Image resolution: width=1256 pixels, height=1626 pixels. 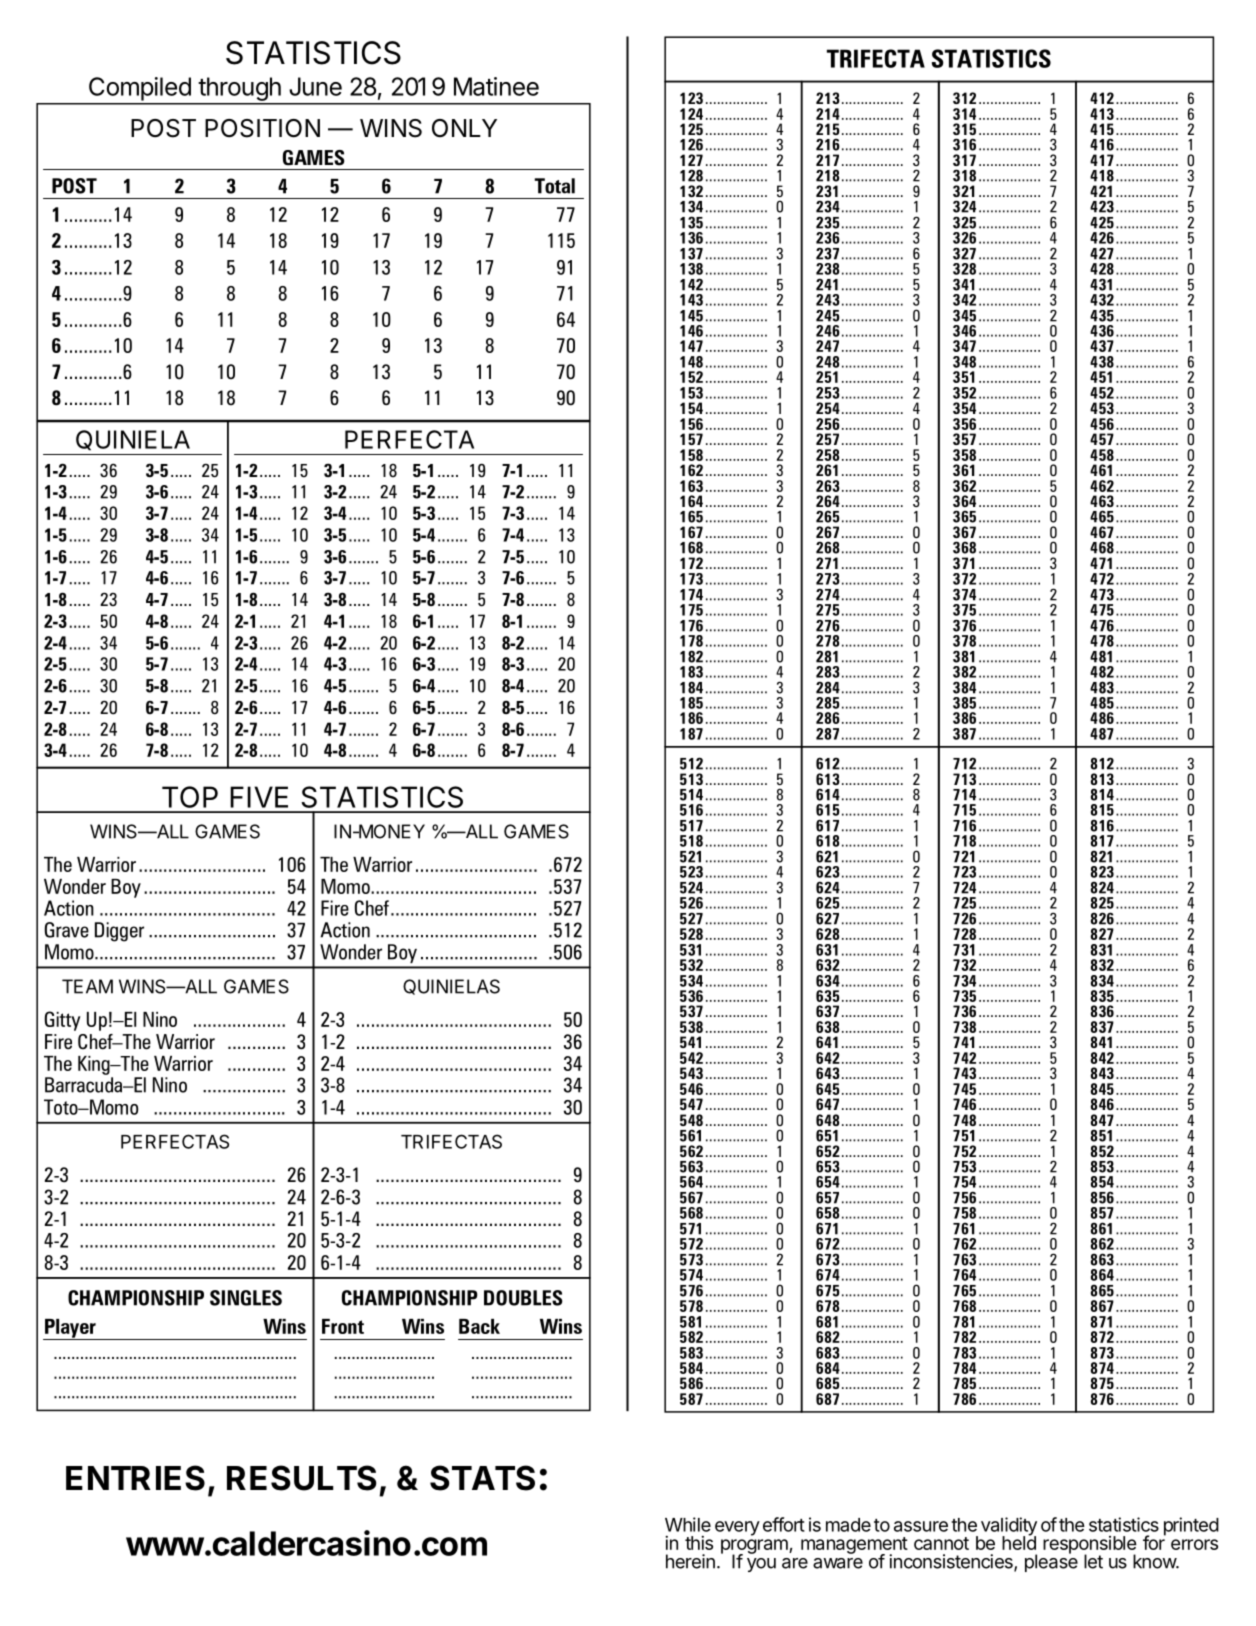 What do you see at coordinates (464, 128) in the document?
I see `ONLY` at bounding box center [464, 128].
